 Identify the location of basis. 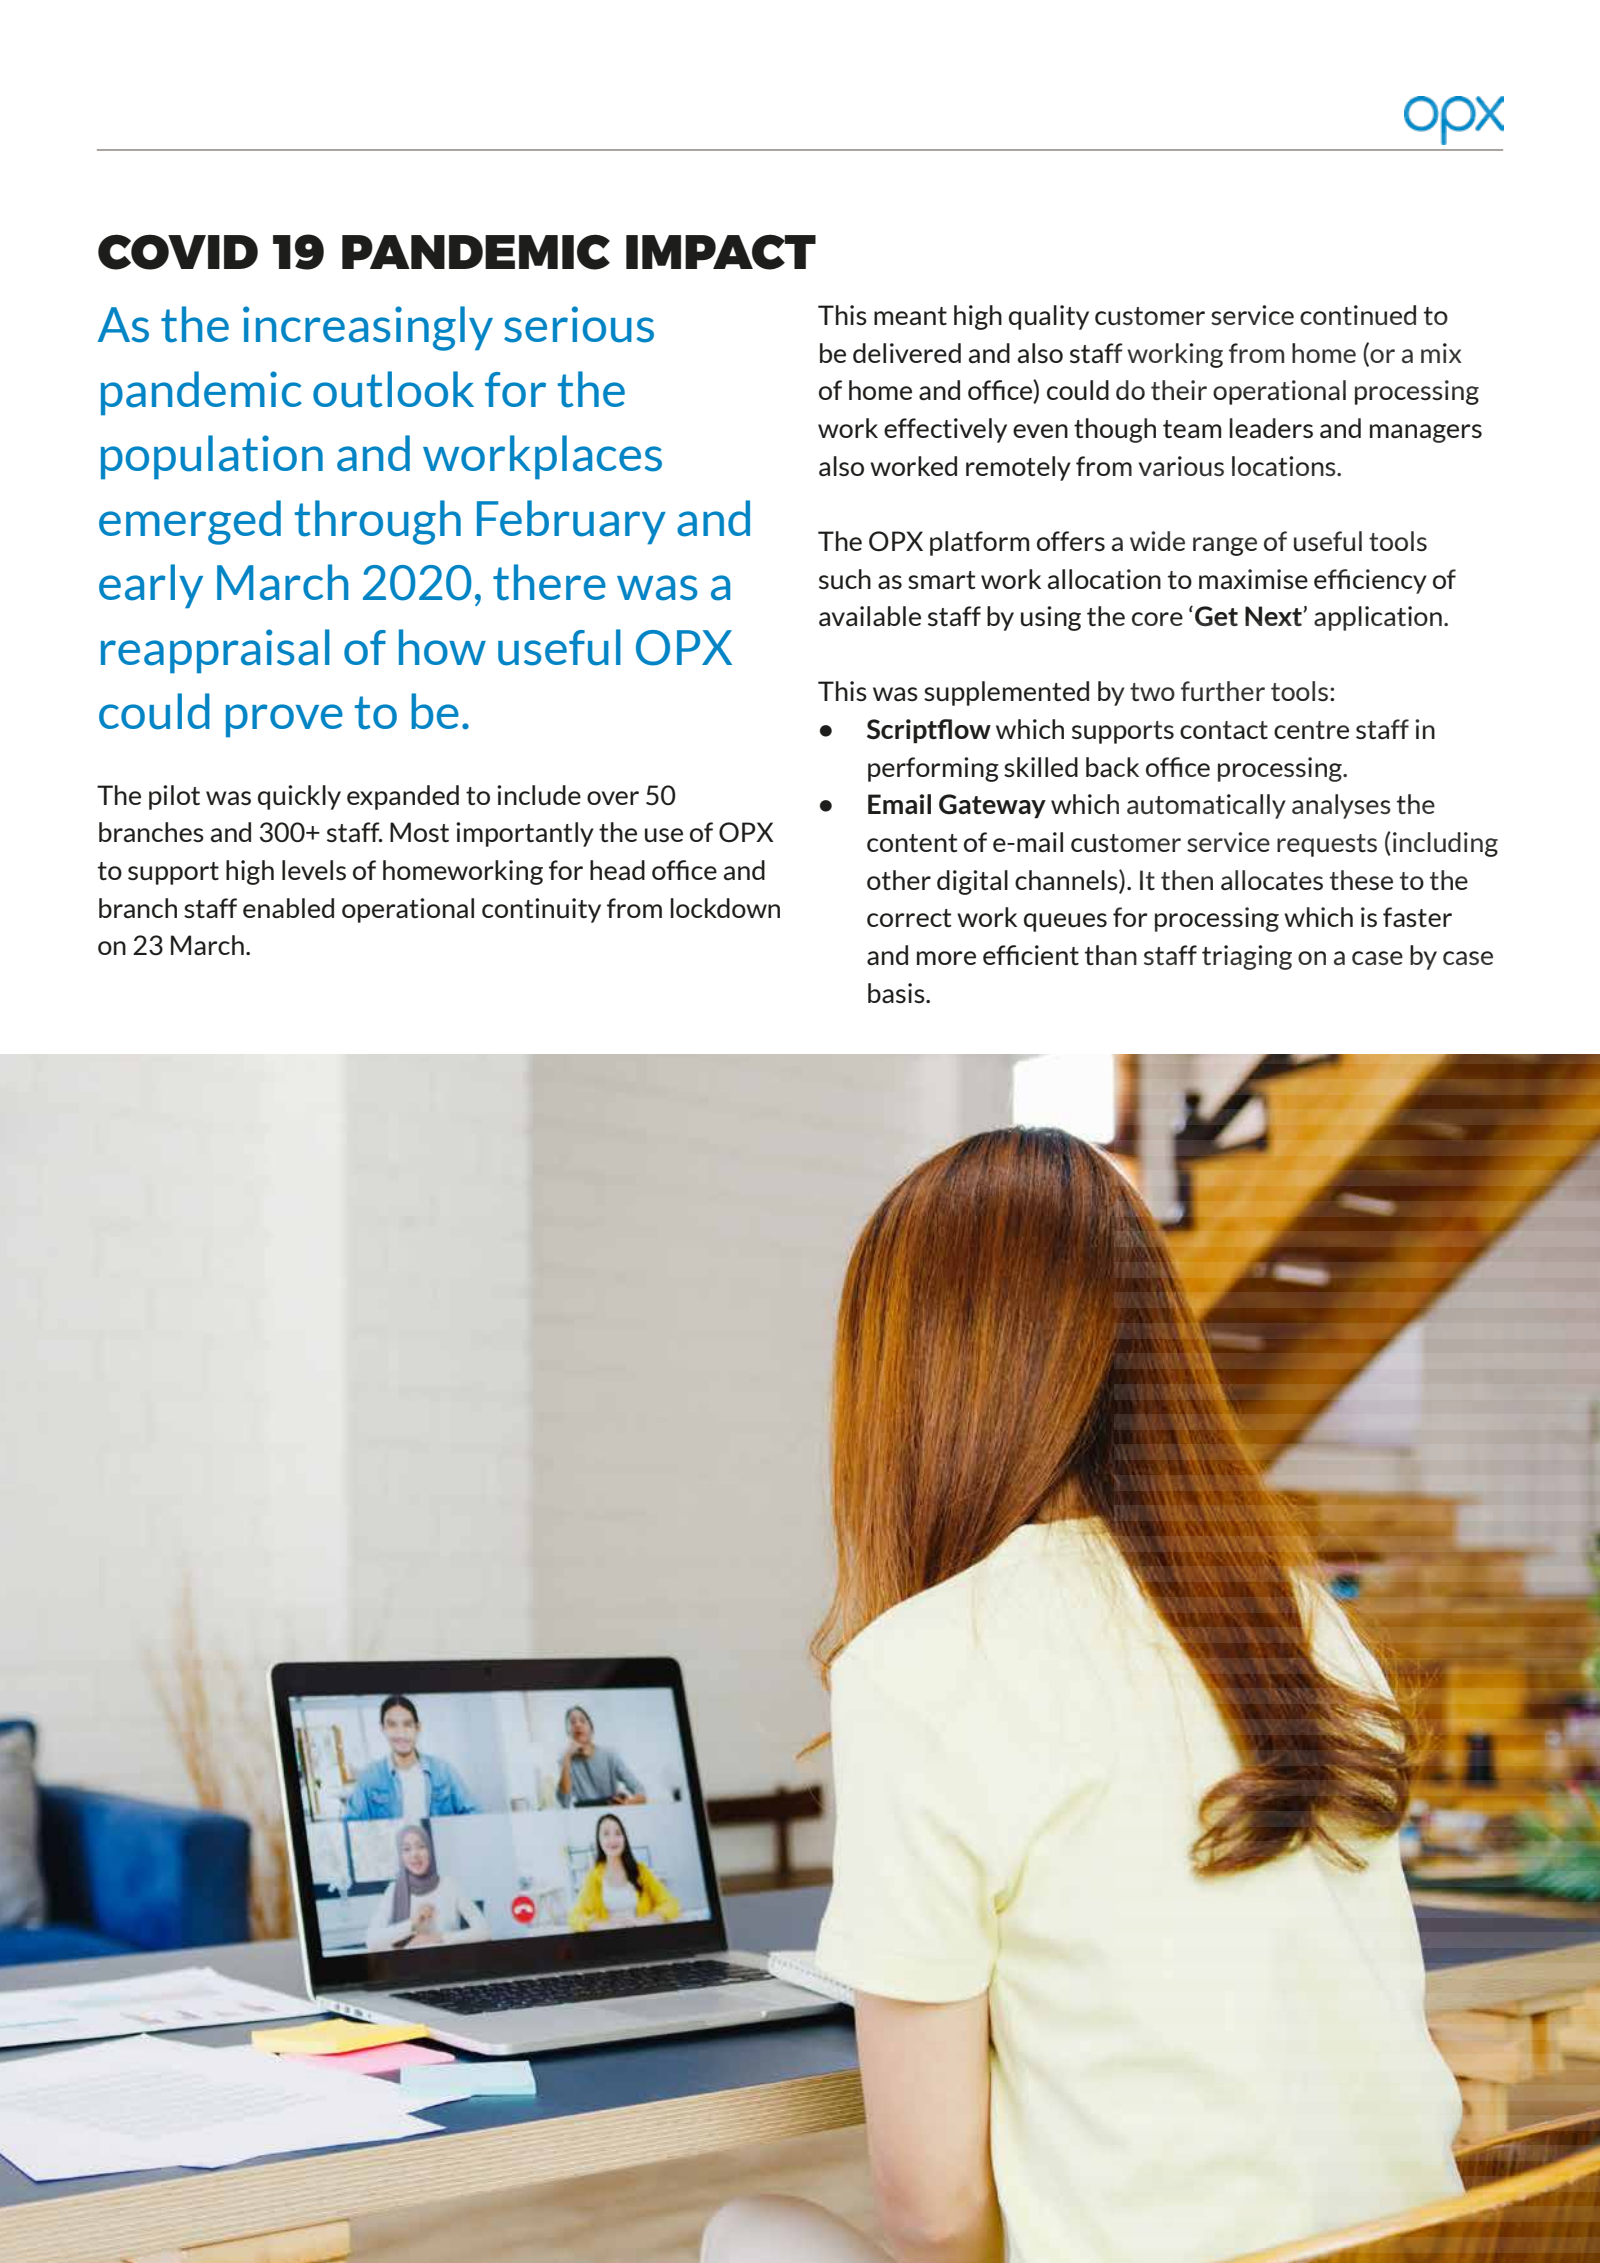
(897, 993).
